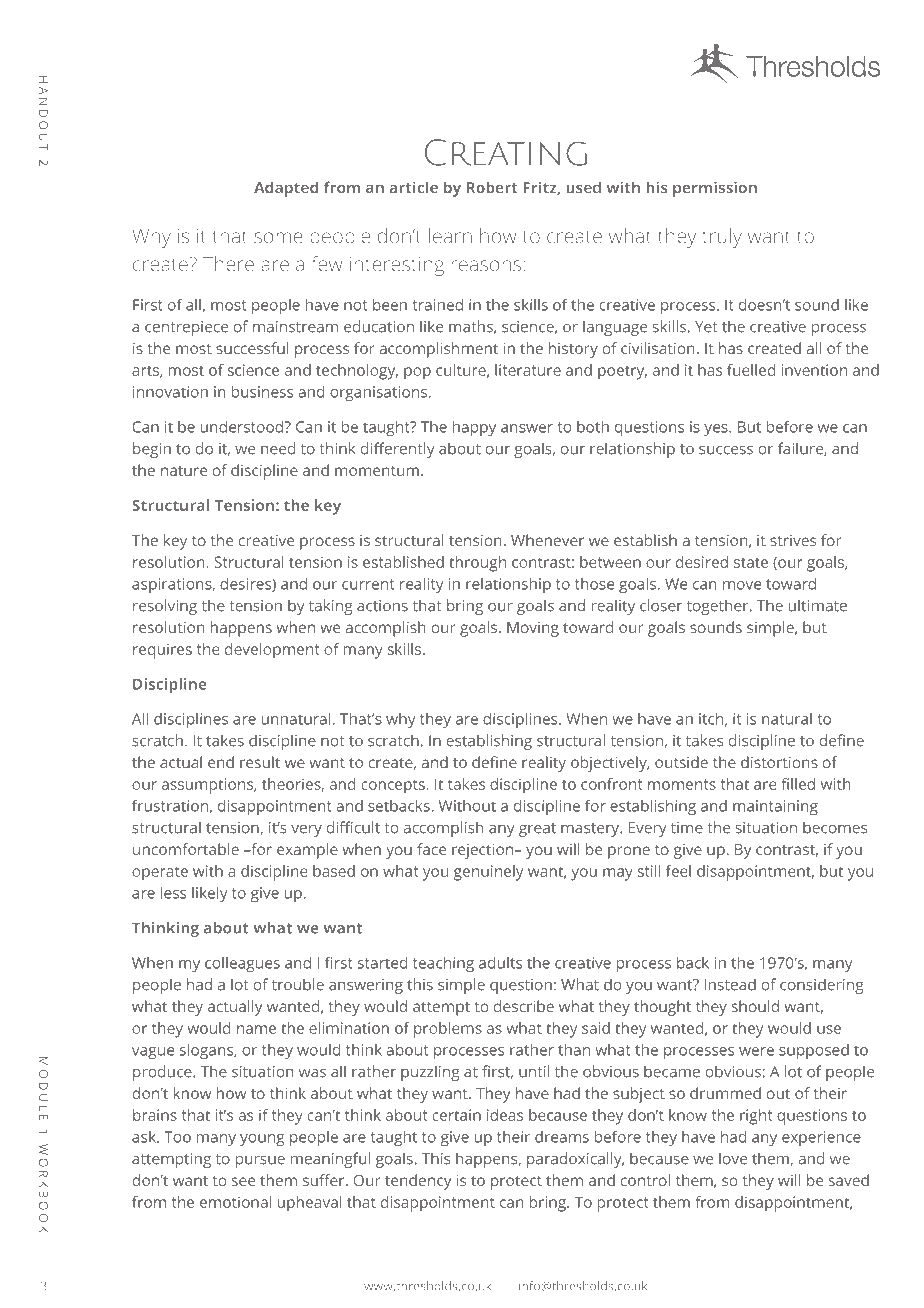  I want to click on adults, so click(500, 963).
